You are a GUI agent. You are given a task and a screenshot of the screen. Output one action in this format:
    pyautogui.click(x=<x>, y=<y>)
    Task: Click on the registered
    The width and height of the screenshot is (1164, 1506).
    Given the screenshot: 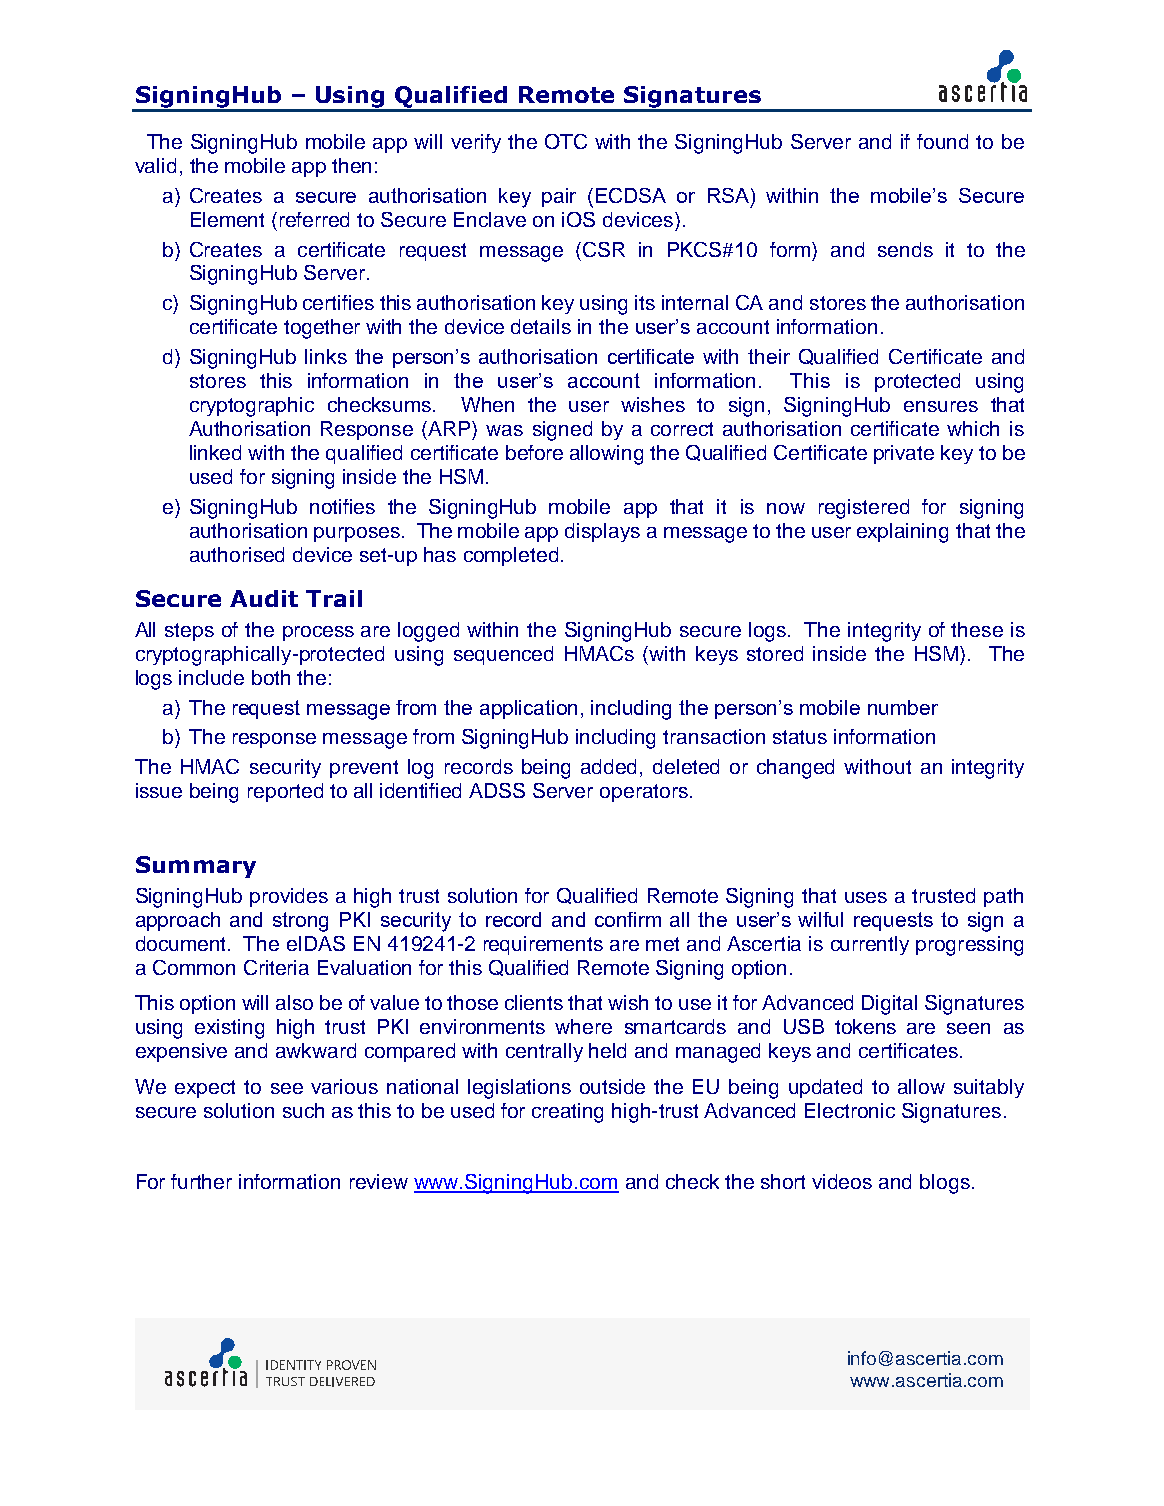 What is the action you would take?
    pyautogui.click(x=864, y=509)
